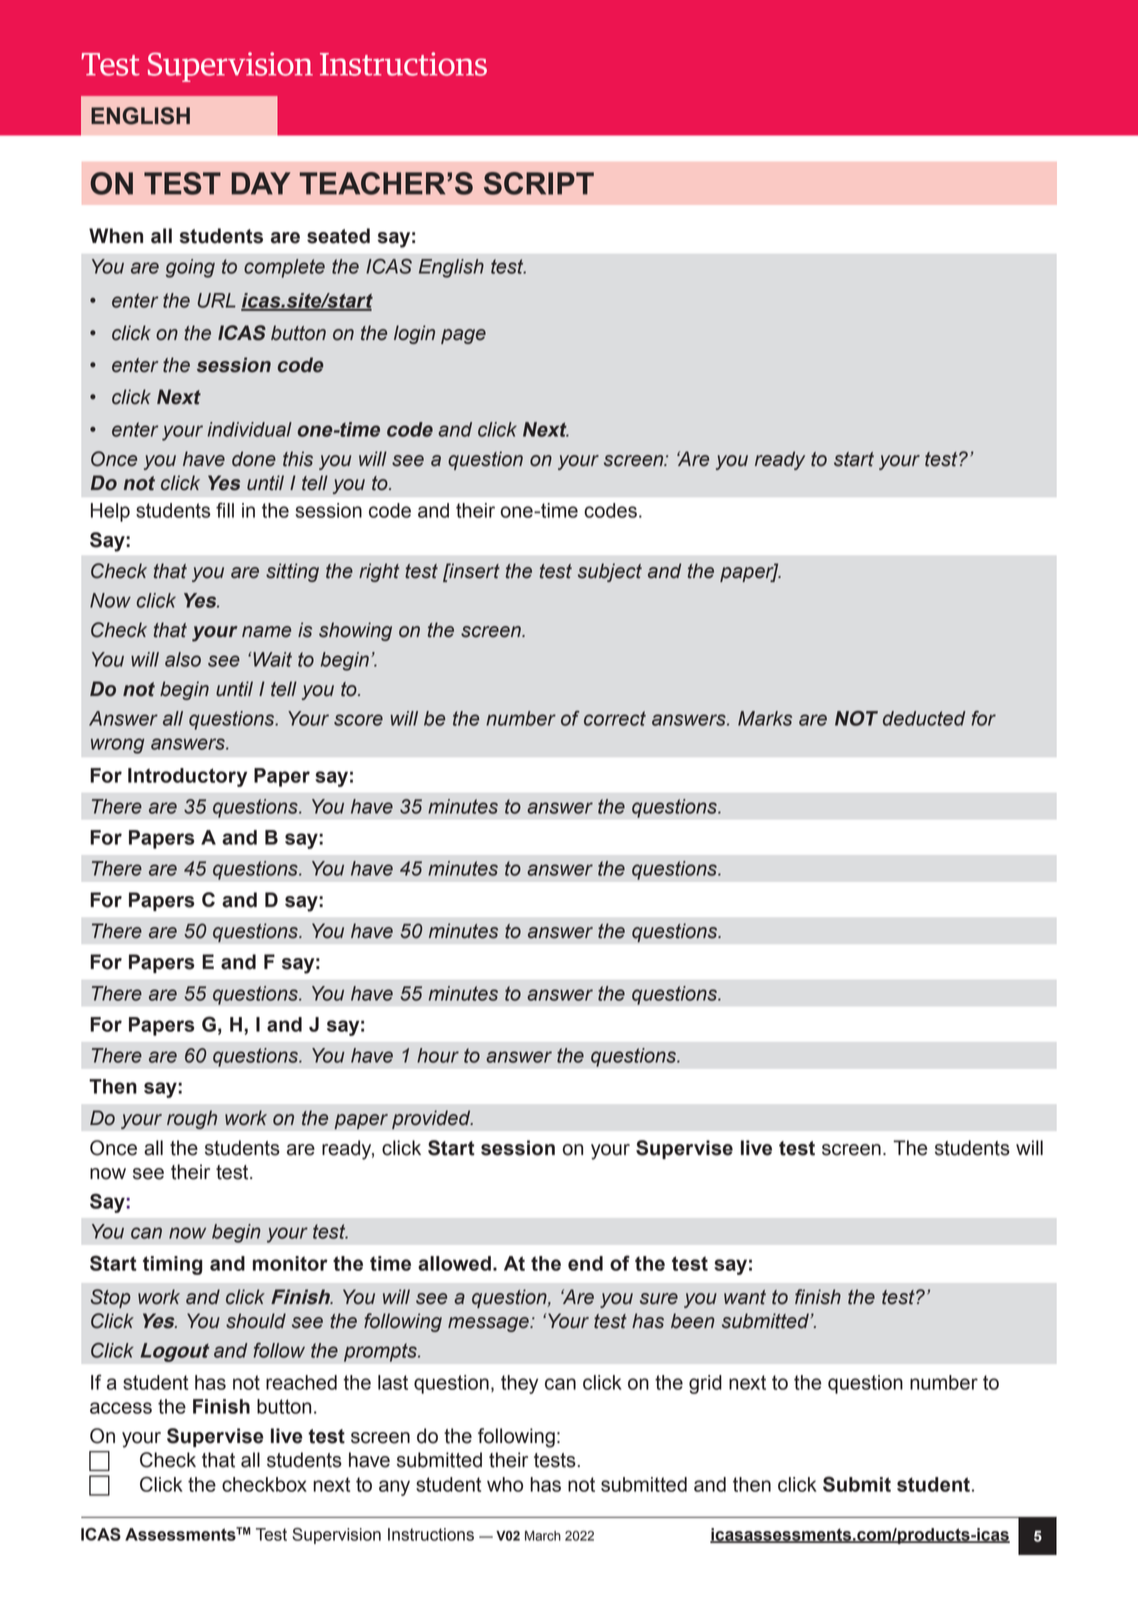 This document has width=1138, height=1609. Describe the element at coordinates (192, 1119) in the document. I see `rough` at that location.
